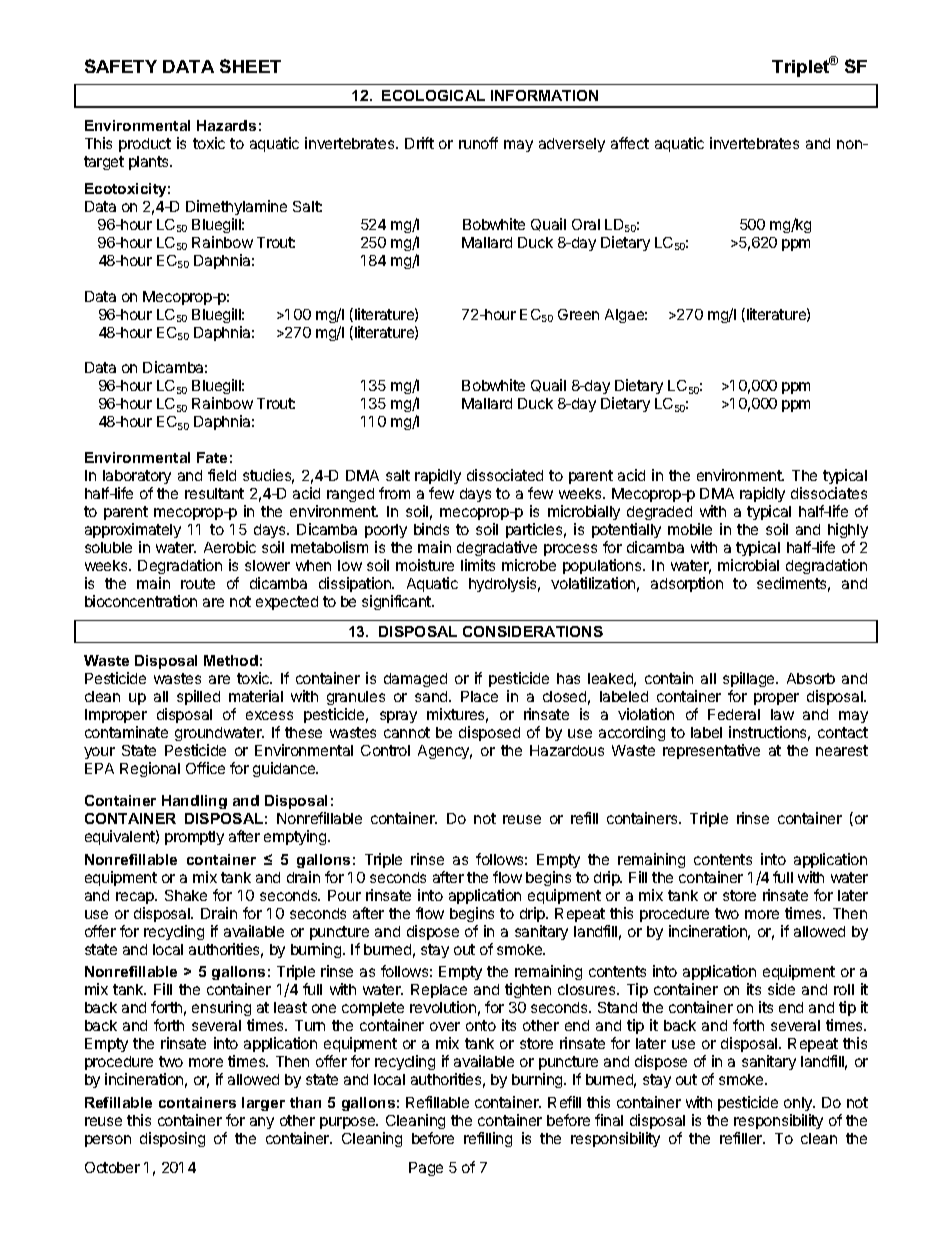 Image resolution: width=952 pixels, height=1233 pixels. Describe the element at coordinates (194, 802) in the page. I see `Handling` at that location.
